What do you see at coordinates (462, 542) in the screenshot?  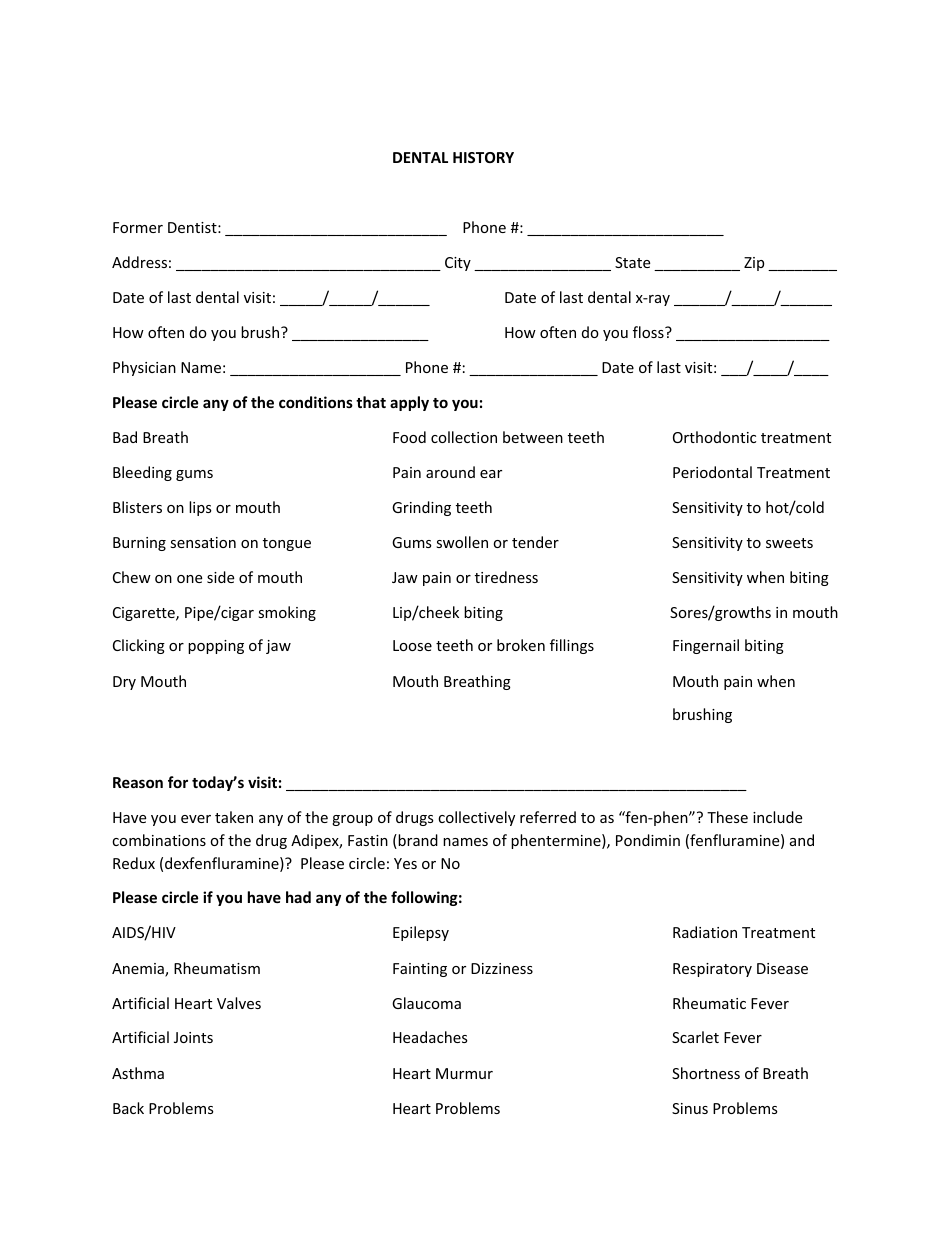 I see `swollen` at bounding box center [462, 542].
